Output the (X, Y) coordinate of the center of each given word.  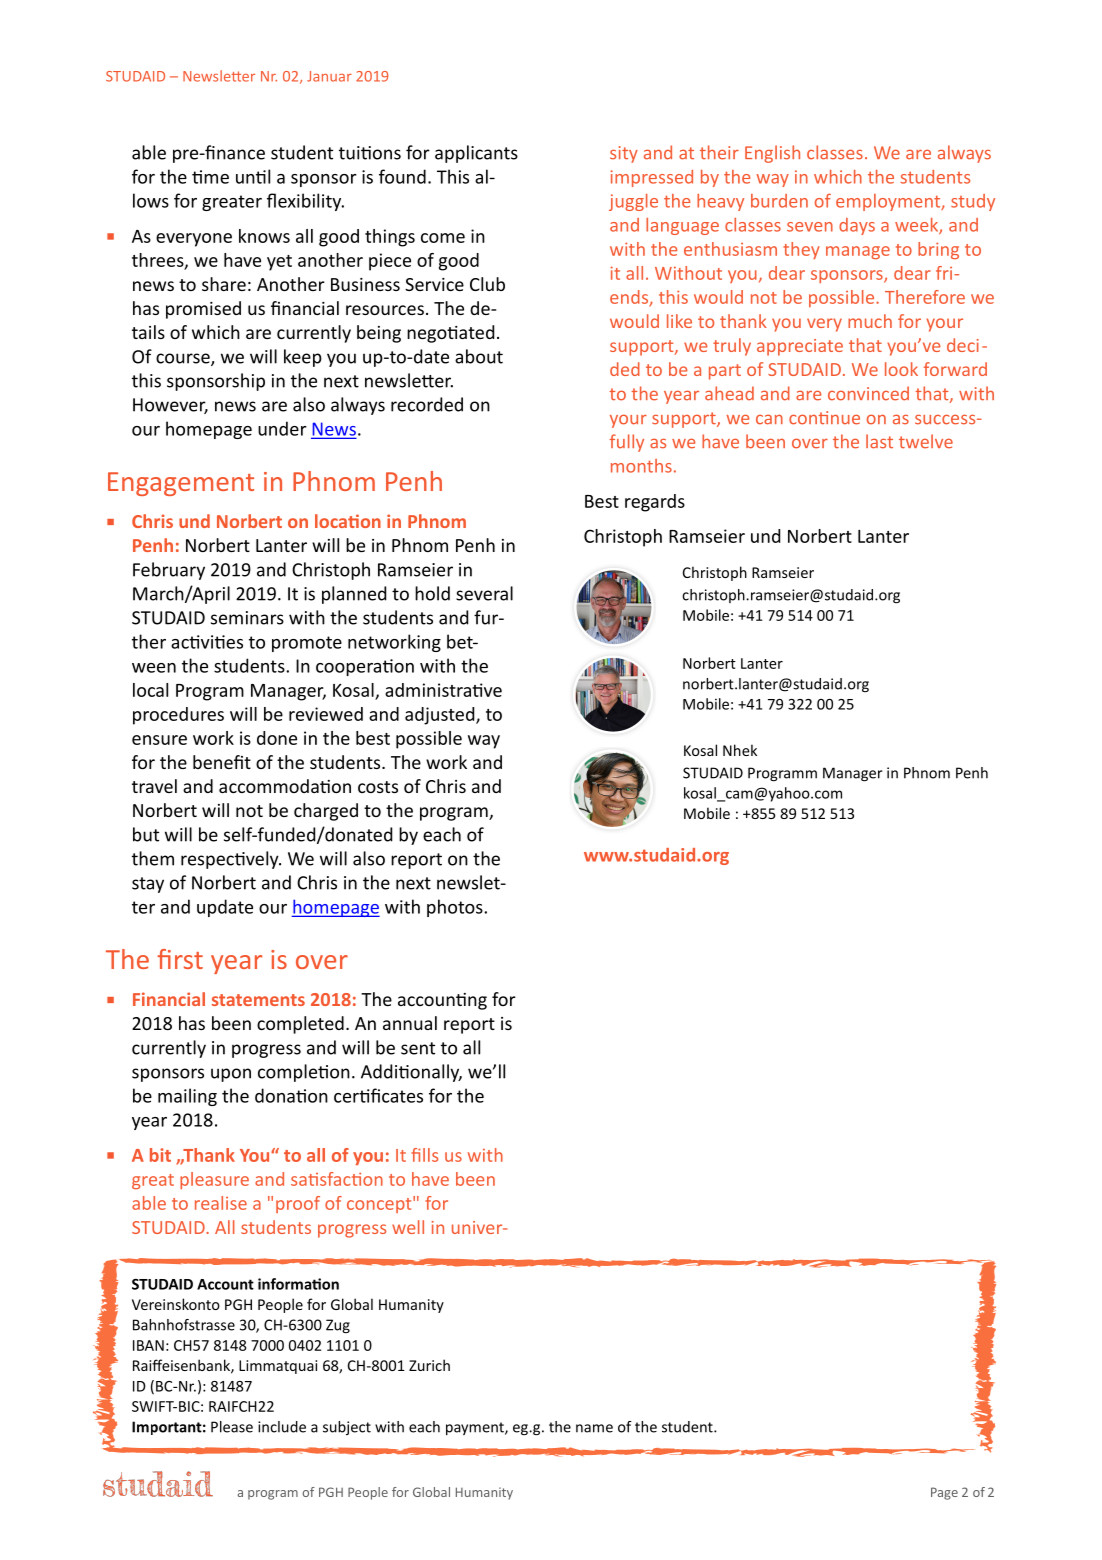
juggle (633, 202)
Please (232, 1427)
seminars (247, 618)
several (484, 593)
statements (258, 1000)
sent (418, 1048)
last (879, 441)
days (857, 226)
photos (456, 908)
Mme (210, 177)
